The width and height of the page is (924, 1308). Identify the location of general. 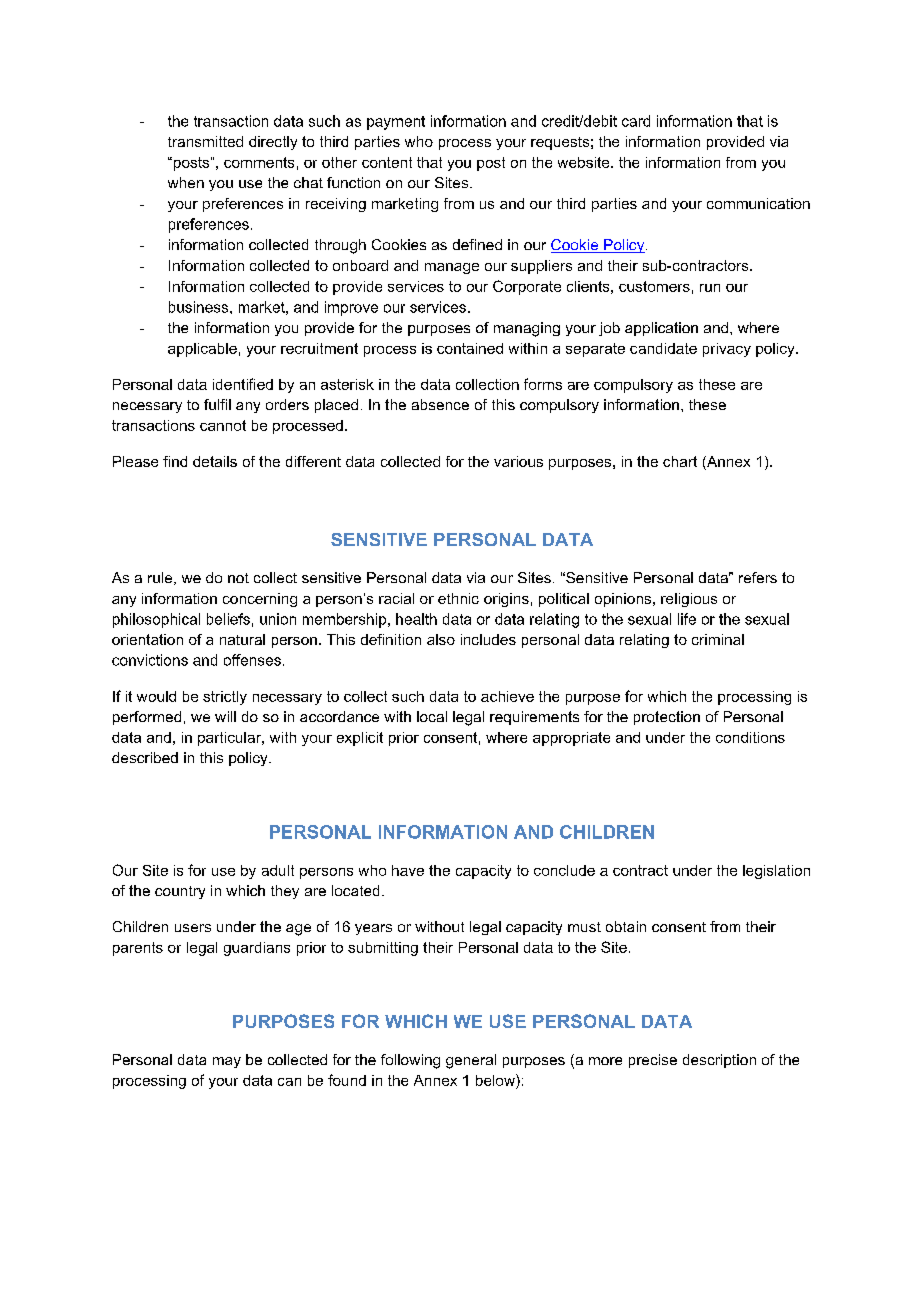
(471, 1061).
